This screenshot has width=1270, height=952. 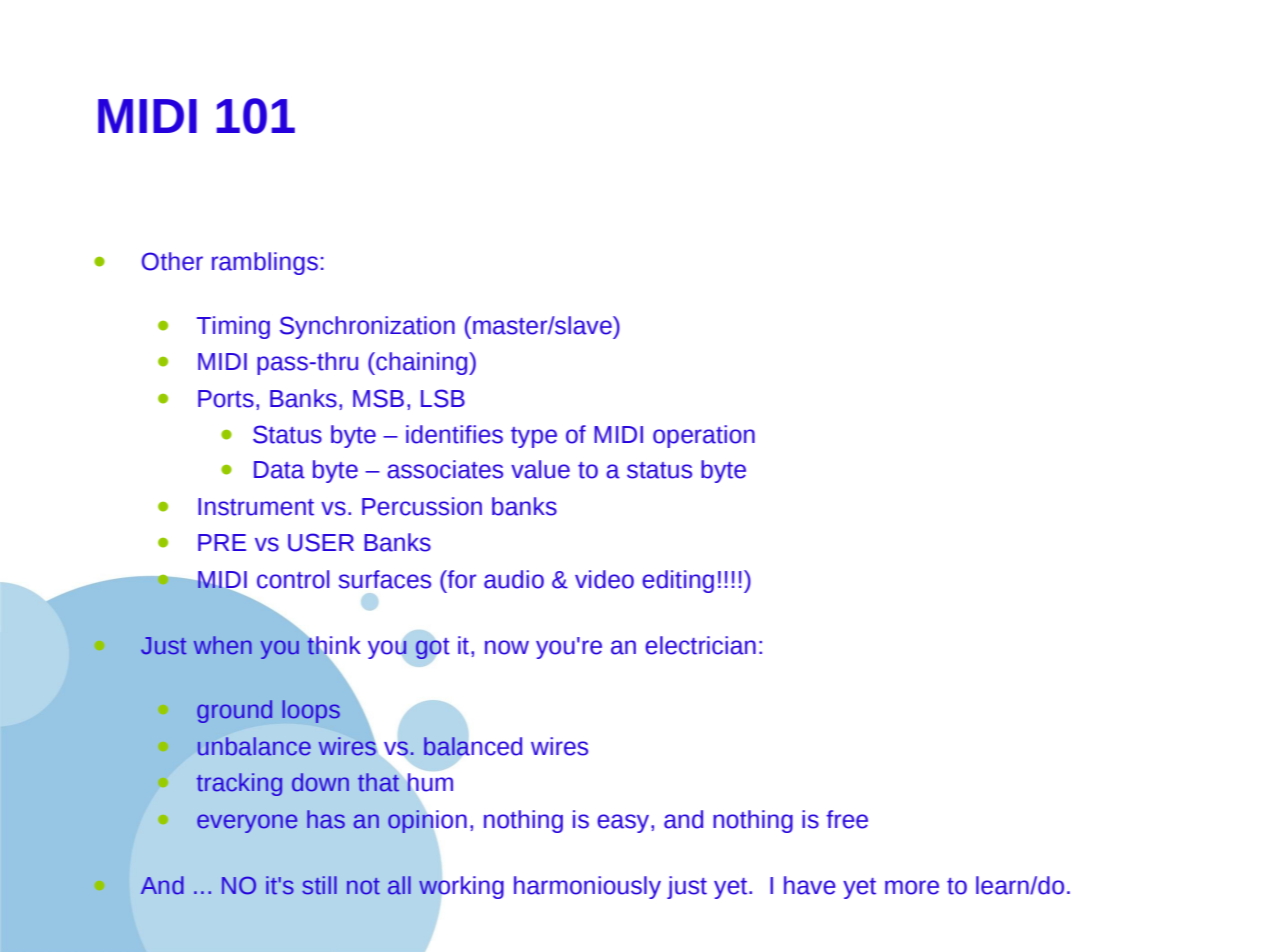 What do you see at coordinates (810, 885) in the screenshot?
I see `have` at bounding box center [810, 885].
